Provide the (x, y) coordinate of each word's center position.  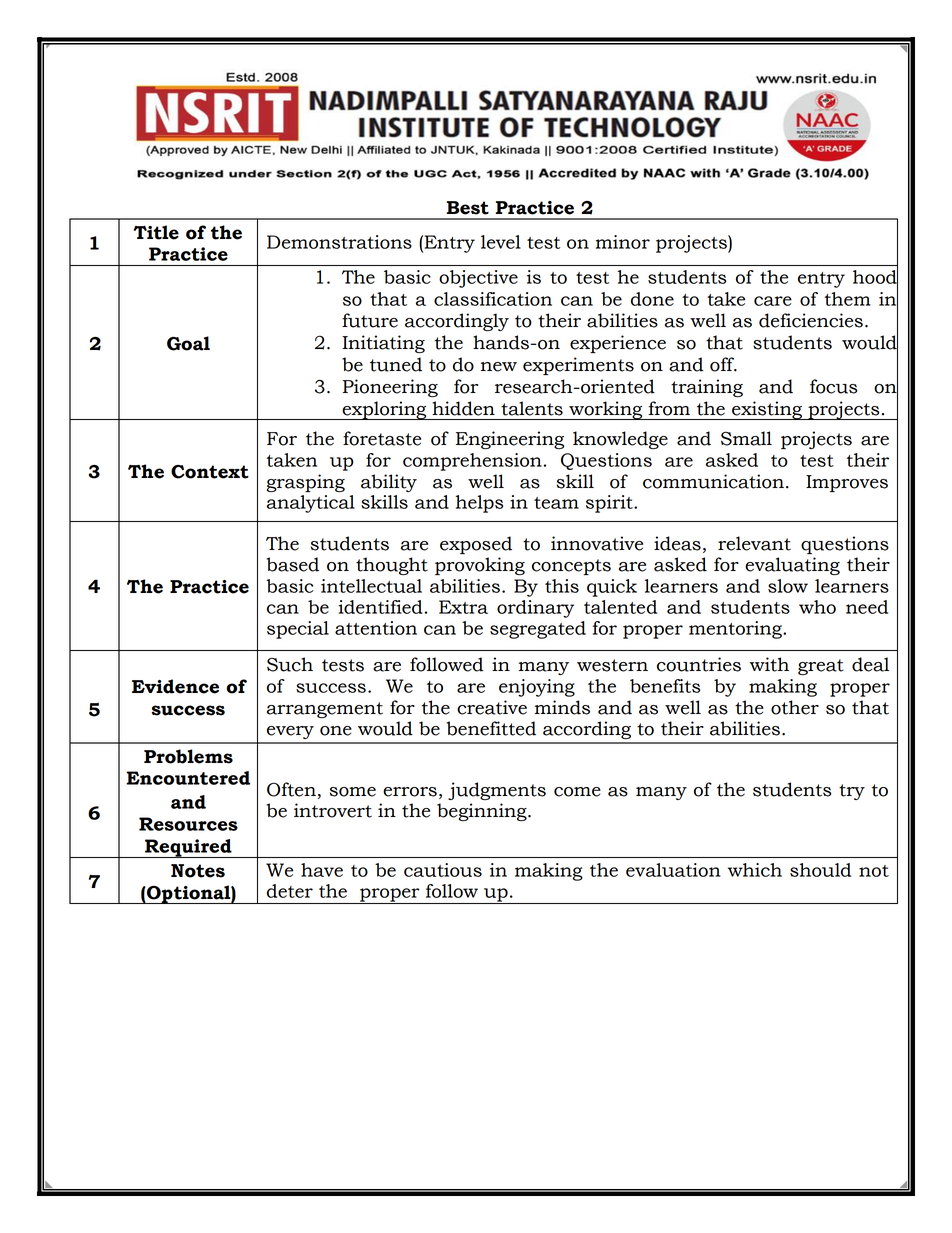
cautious (443, 870)
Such (290, 664)
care (773, 301)
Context (210, 472)
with (769, 664)
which (755, 870)
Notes (198, 871)
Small (746, 438)
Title (156, 232)
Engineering (510, 440)
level (501, 242)
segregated (538, 630)
